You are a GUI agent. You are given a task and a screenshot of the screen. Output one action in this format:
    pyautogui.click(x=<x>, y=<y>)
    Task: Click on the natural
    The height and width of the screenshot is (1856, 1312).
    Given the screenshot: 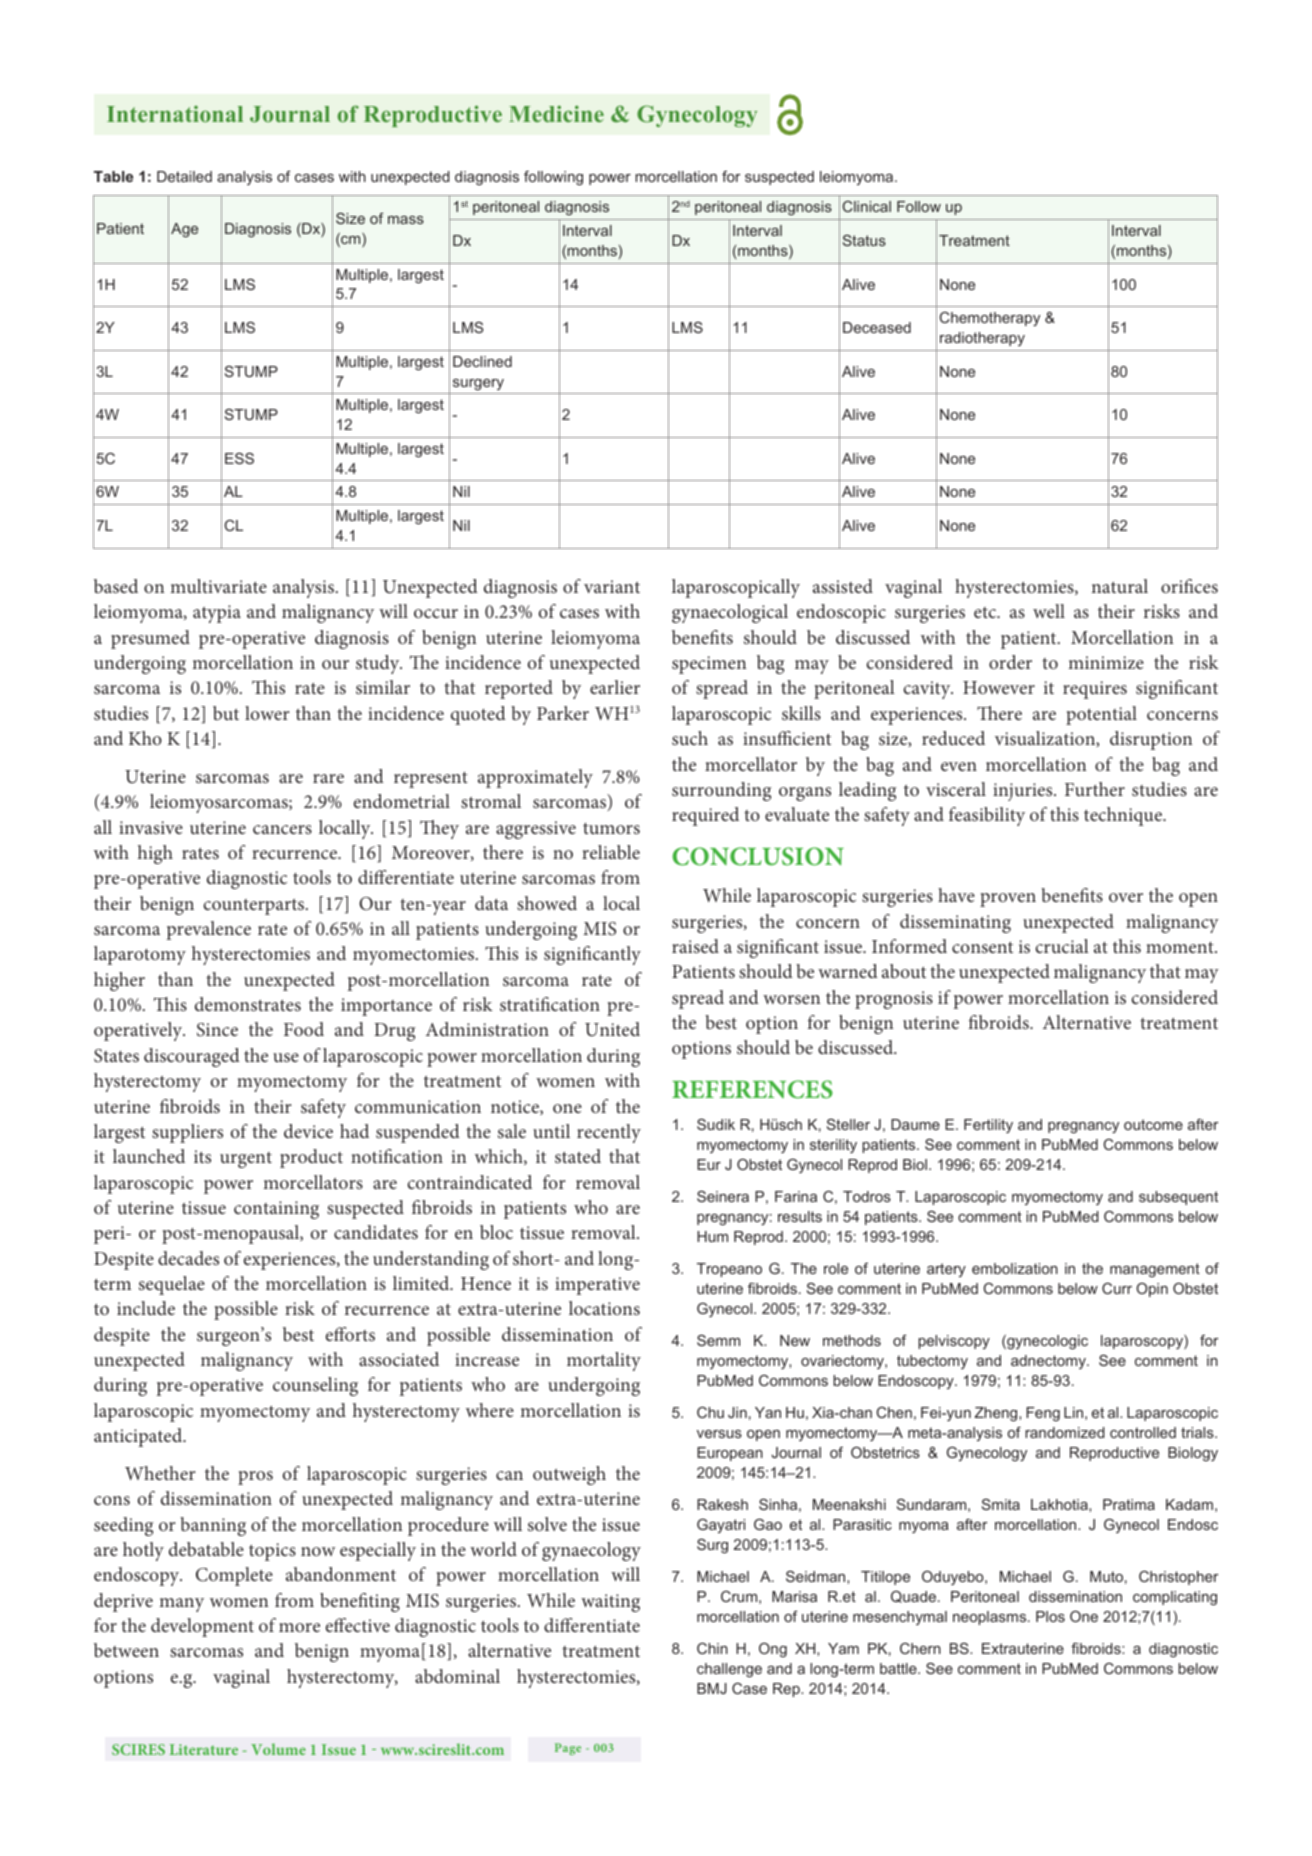 What is the action you would take?
    pyautogui.click(x=1119, y=586)
